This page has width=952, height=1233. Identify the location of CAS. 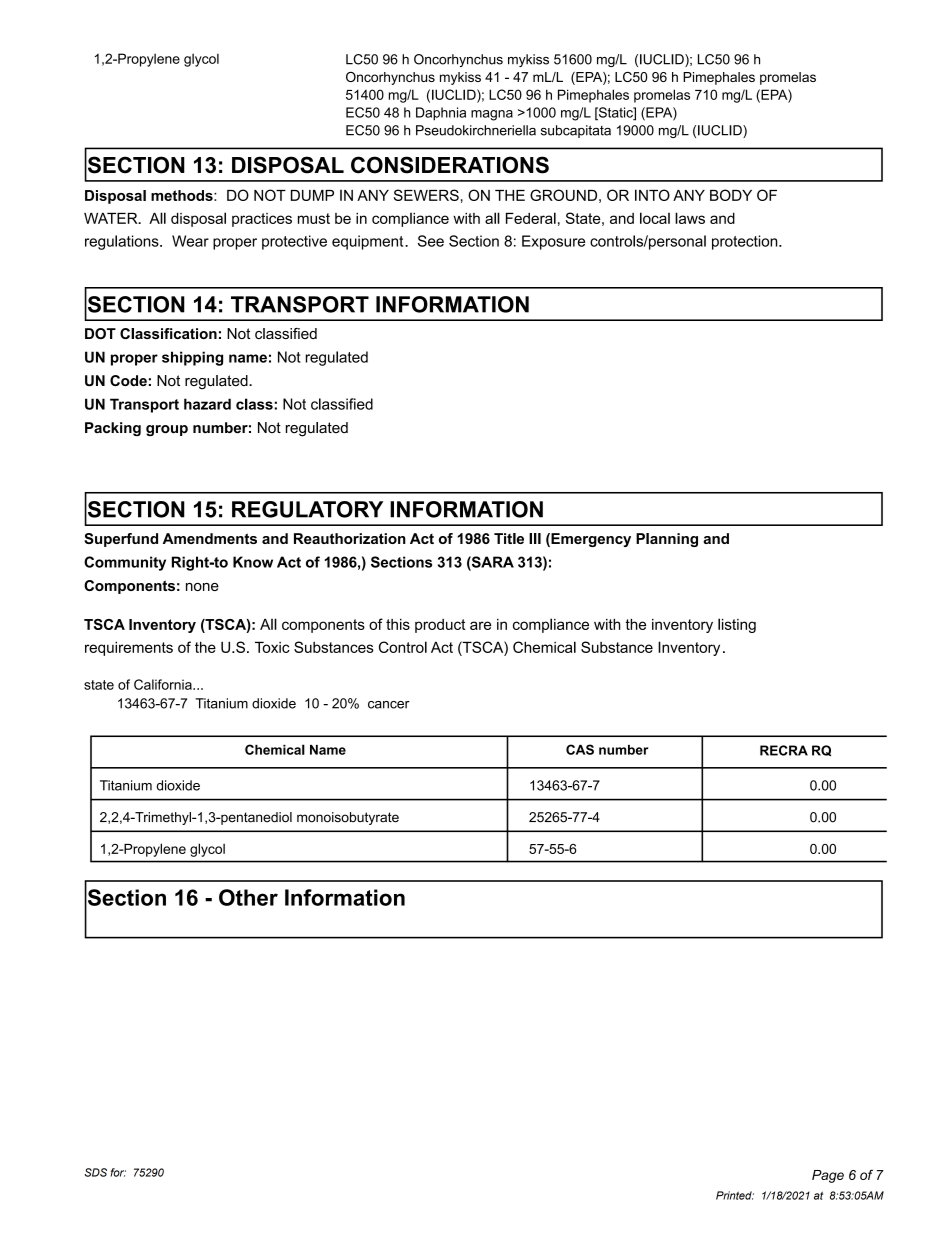
(580, 749).
